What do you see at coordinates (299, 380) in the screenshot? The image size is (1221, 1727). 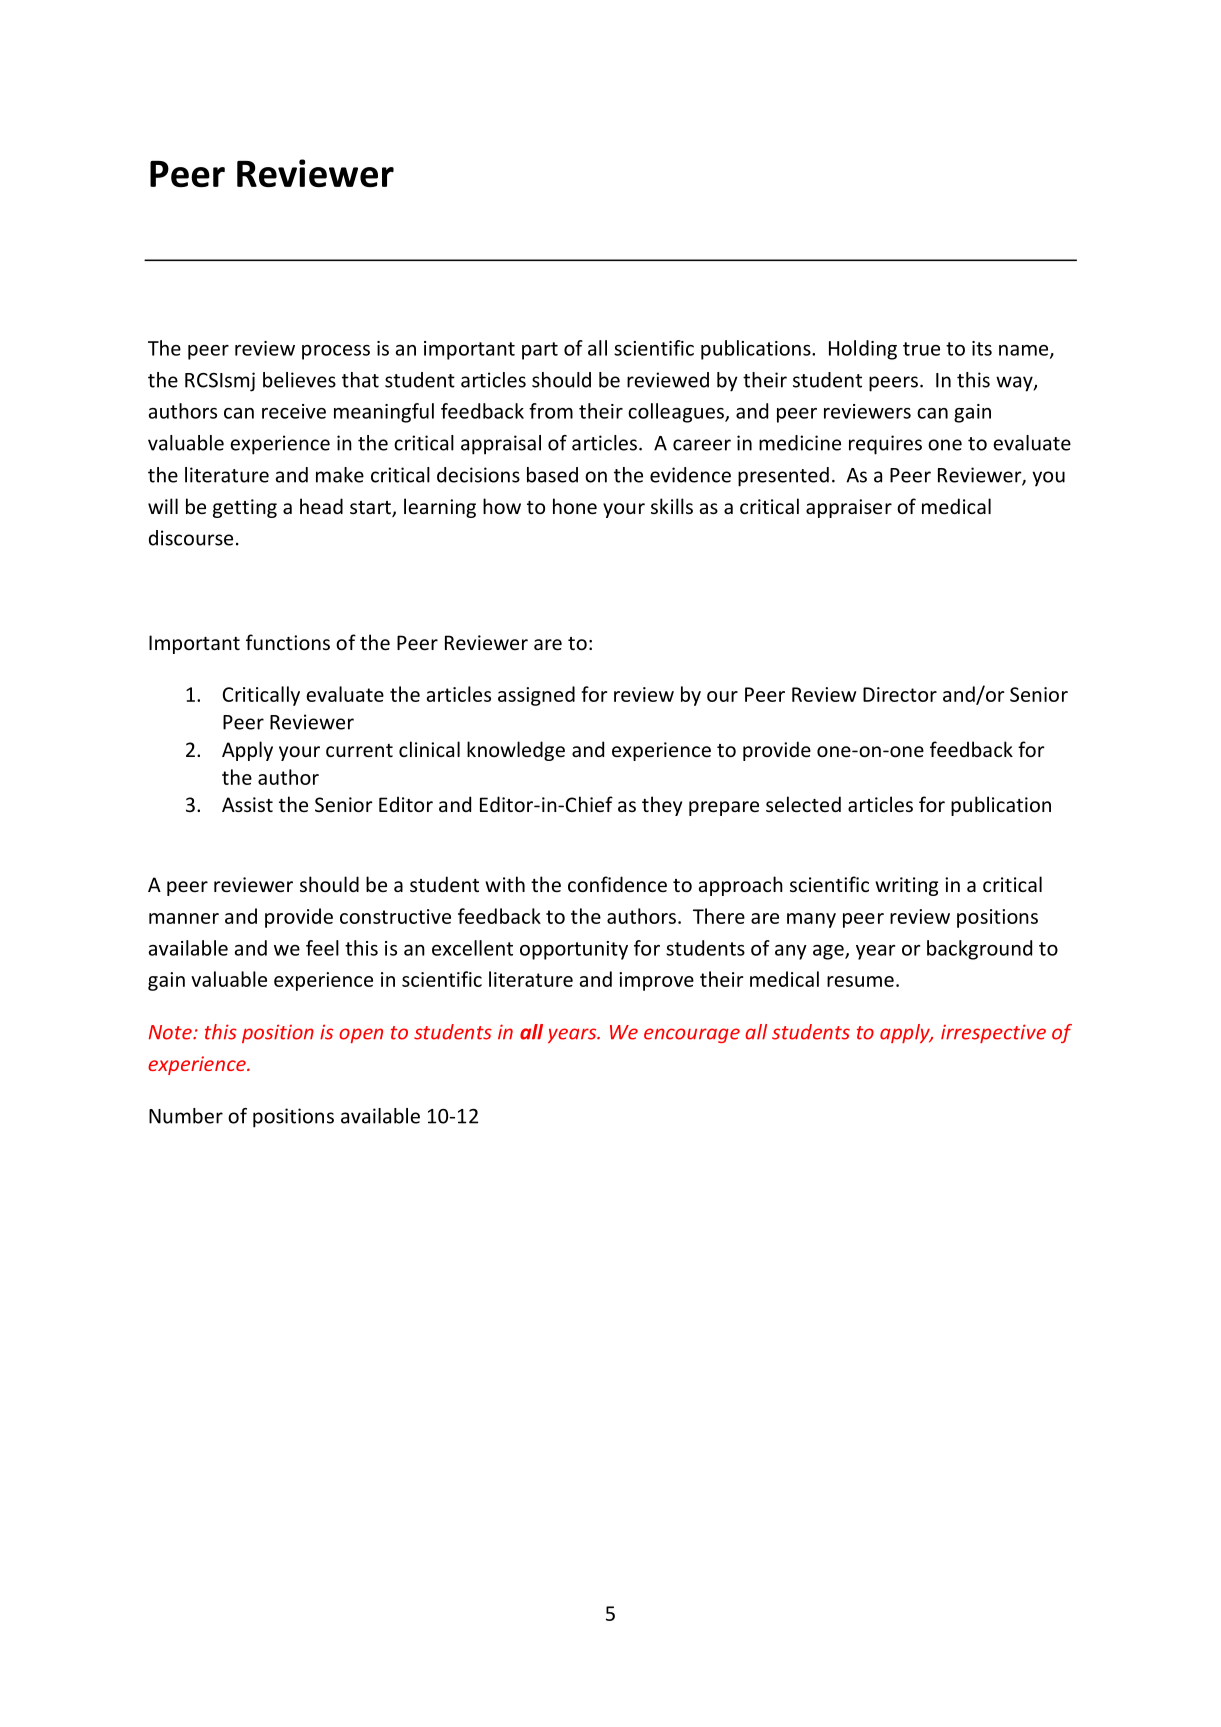 I see `believes` at bounding box center [299, 380].
